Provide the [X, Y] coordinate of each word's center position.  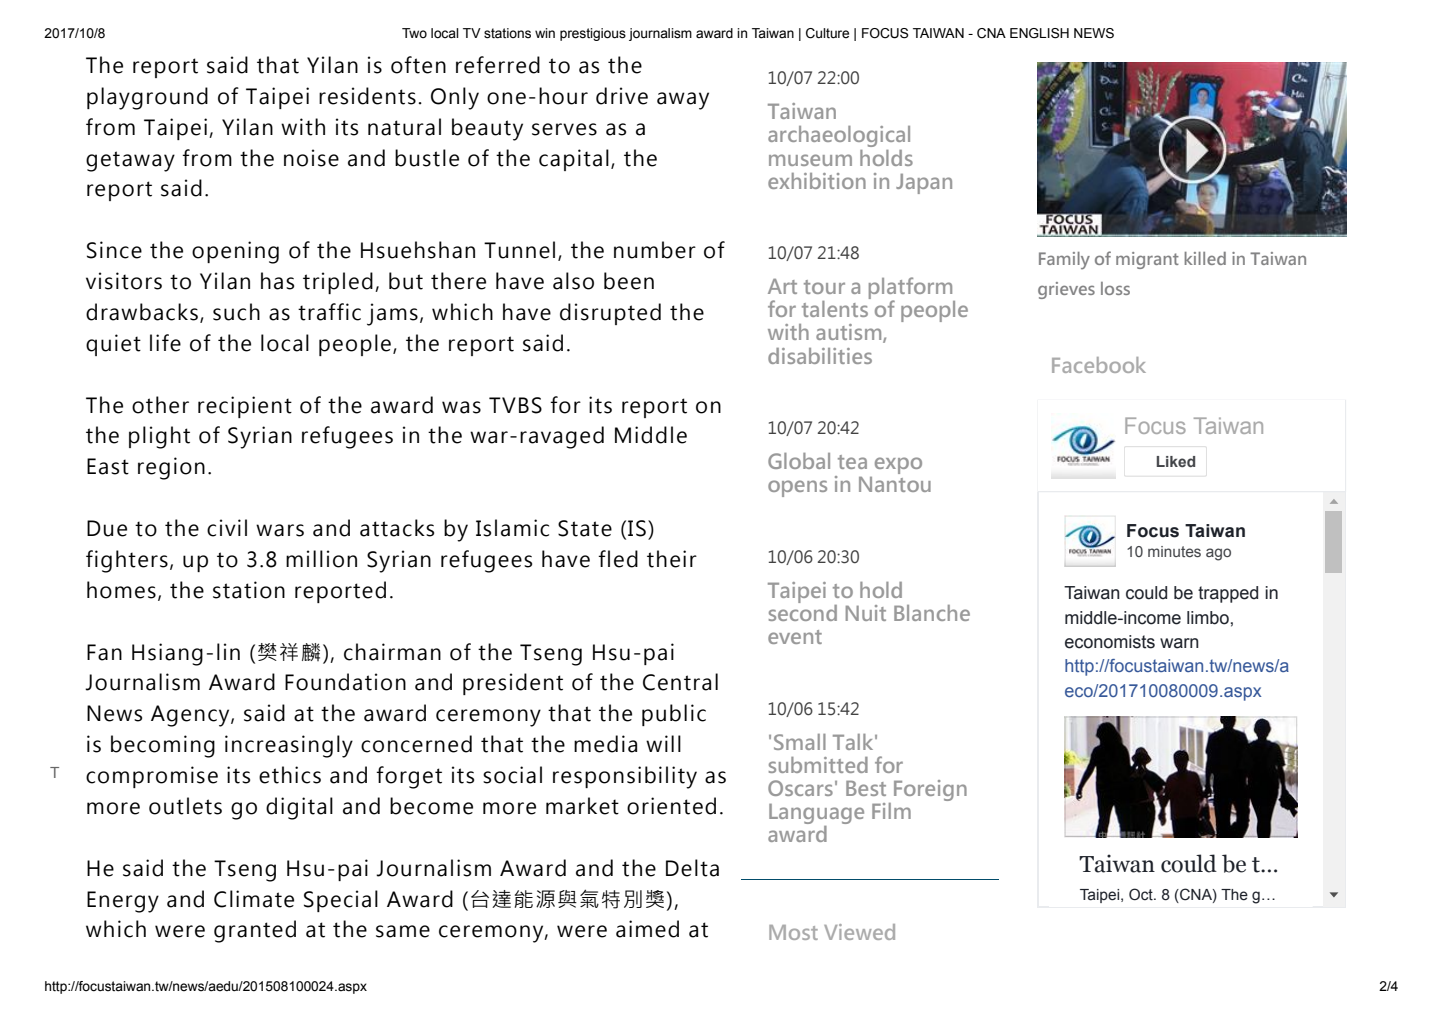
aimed [647, 929]
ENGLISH [1039, 33]
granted [255, 931]
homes [121, 590]
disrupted [610, 314]
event [795, 637]
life [165, 343]
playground [147, 98]
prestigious [593, 34]
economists [1110, 642]
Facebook [1099, 365]
